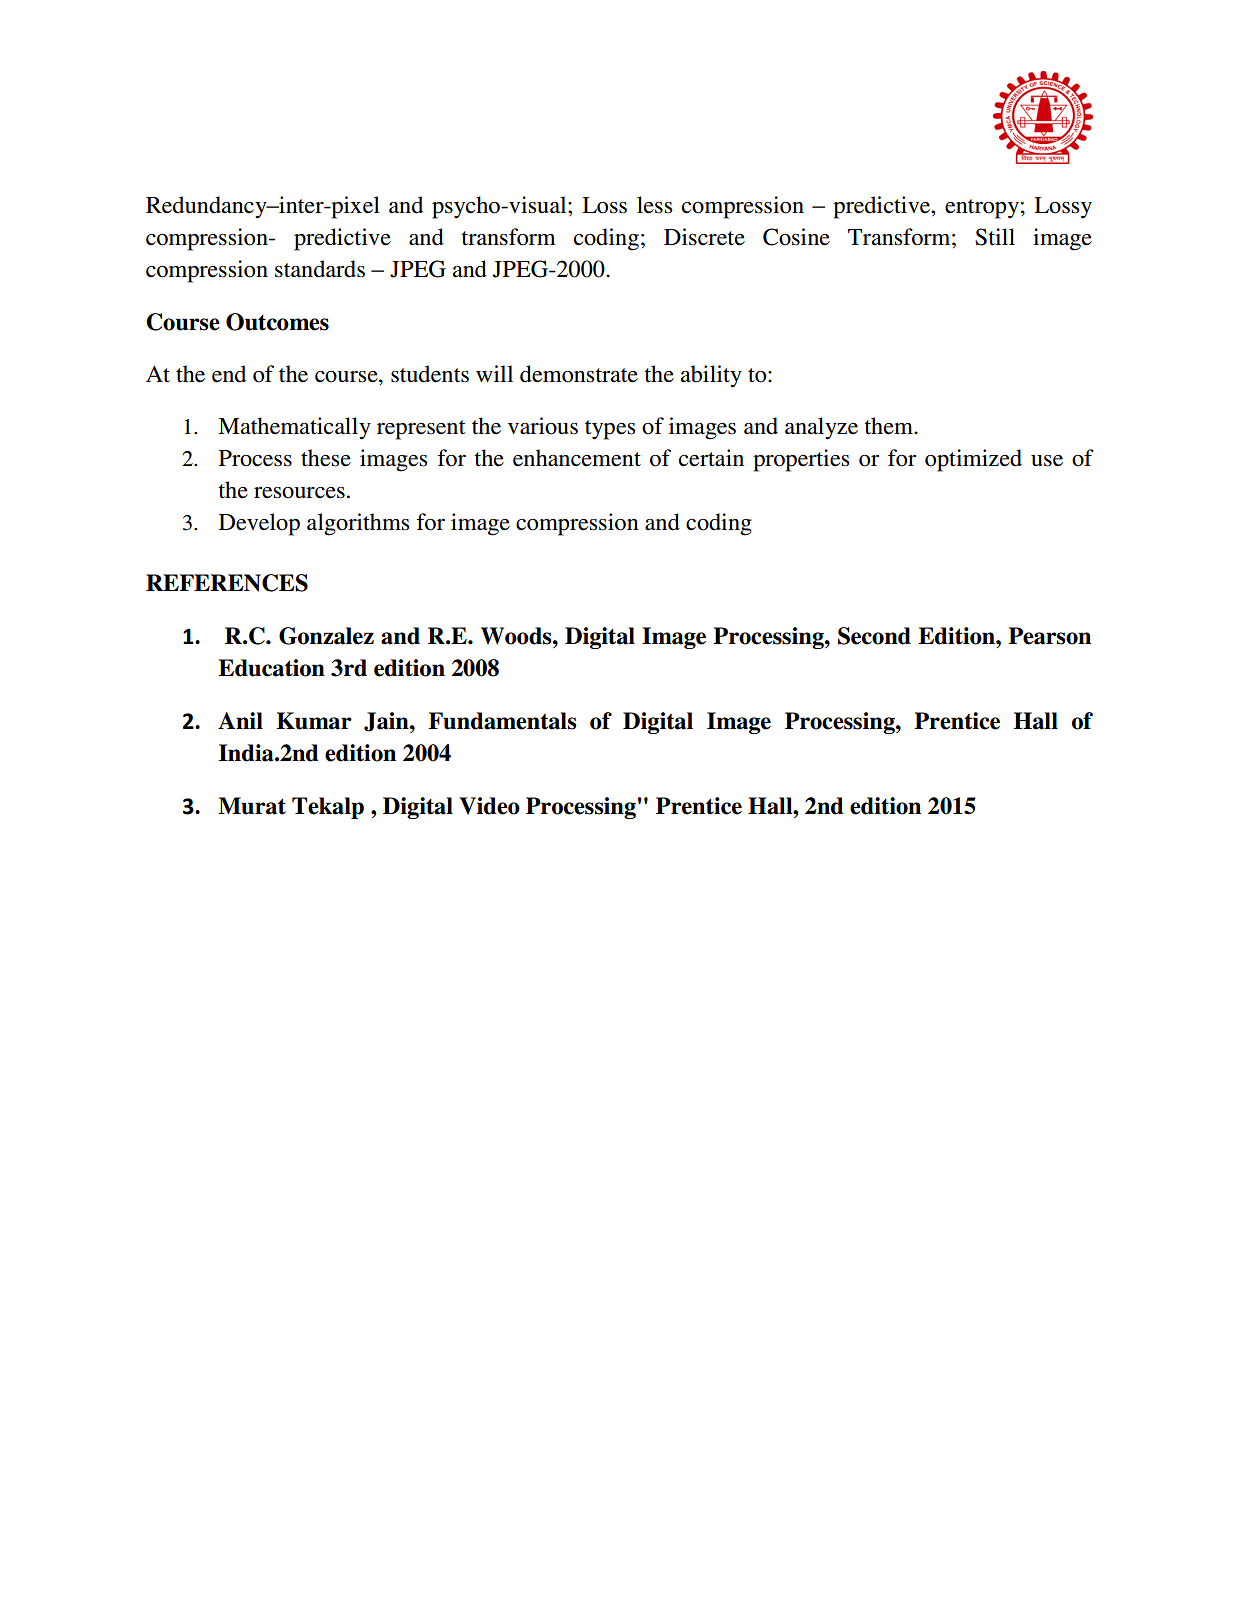  I want to click on Fundamentals, so click(502, 721).
